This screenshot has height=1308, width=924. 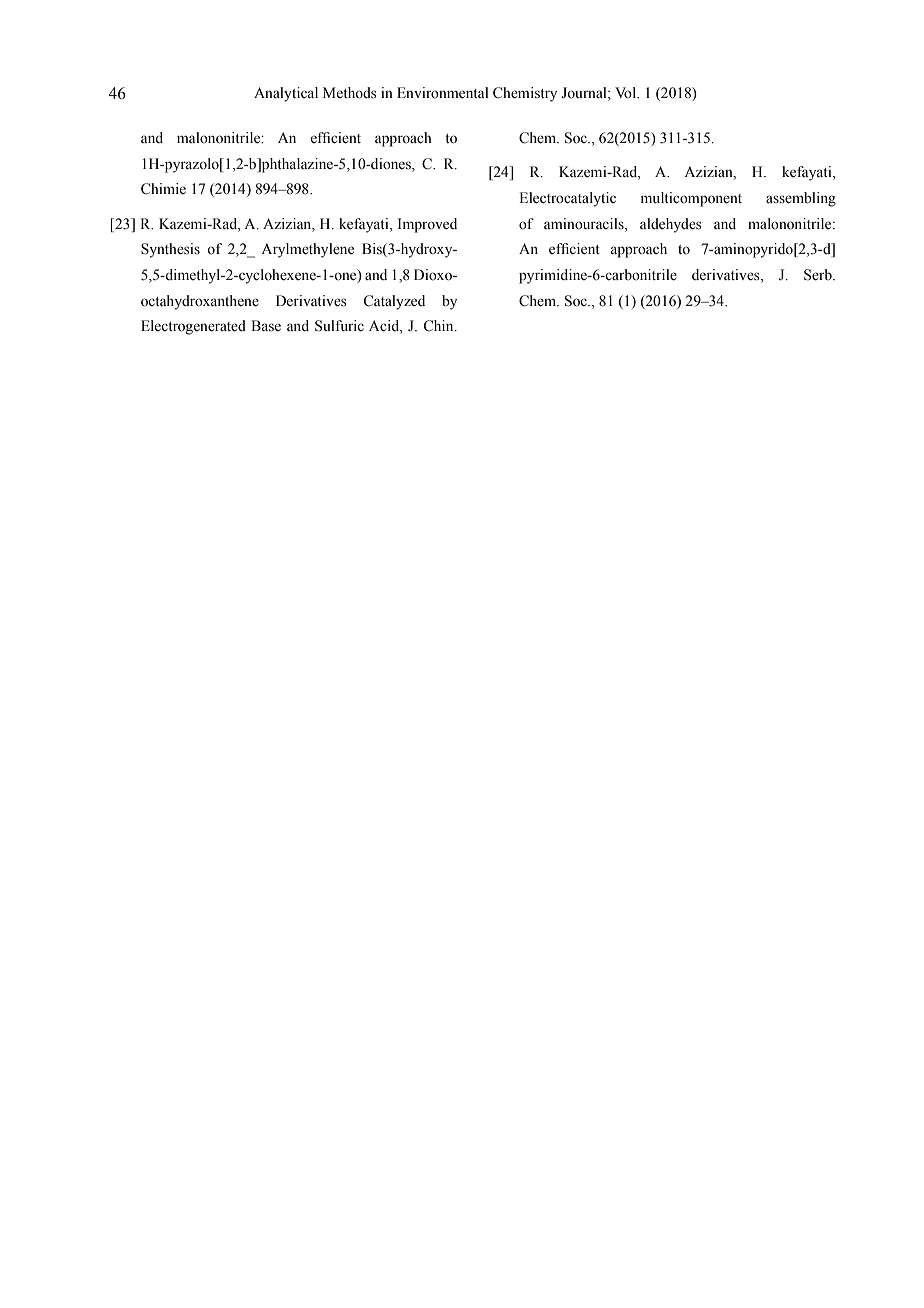 What do you see at coordinates (286, 94) in the screenshot?
I see `Analytical` at bounding box center [286, 94].
